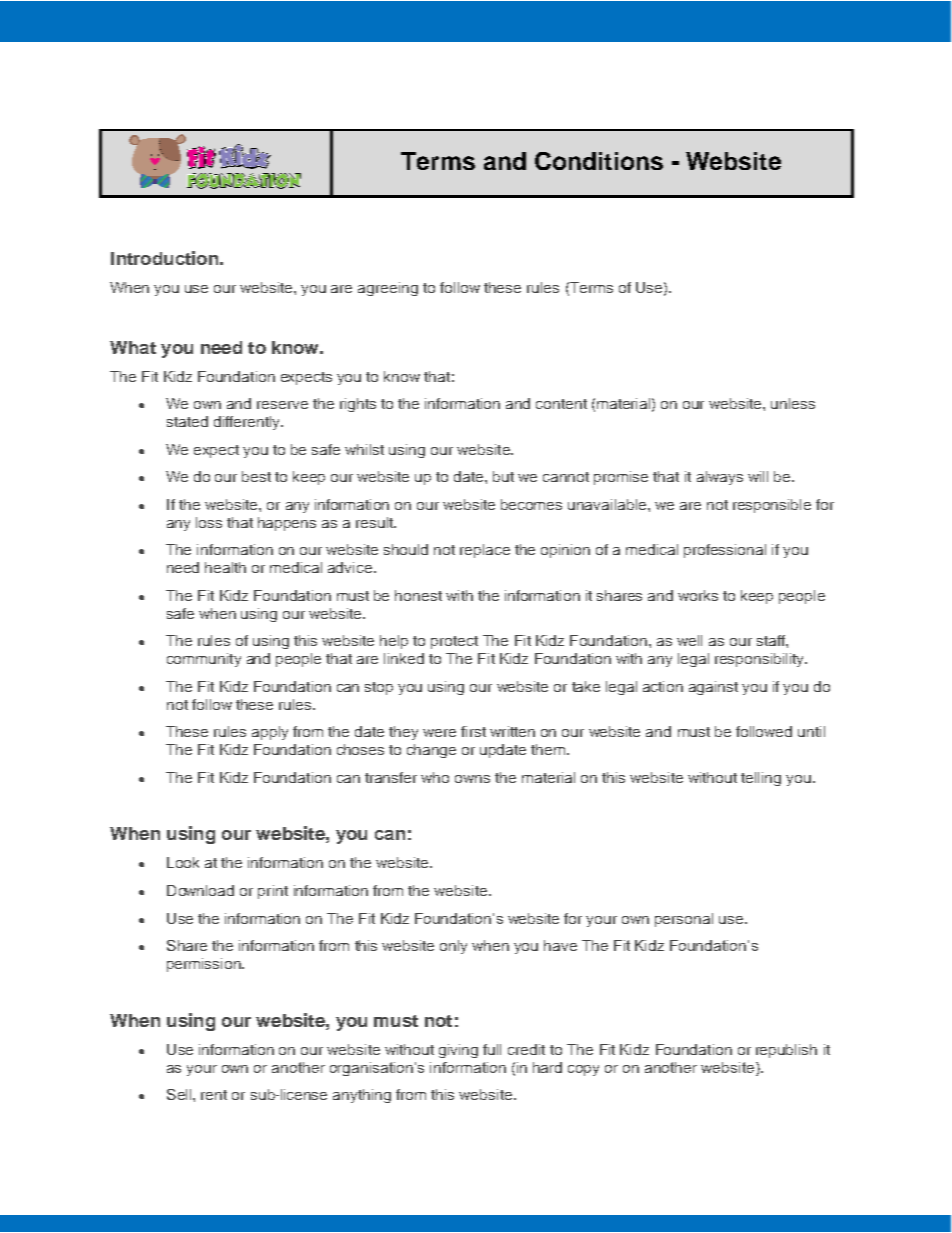  What do you see at coordinates (793, 403) in the image?
I see `unless` at bounding box center [793, 403].
